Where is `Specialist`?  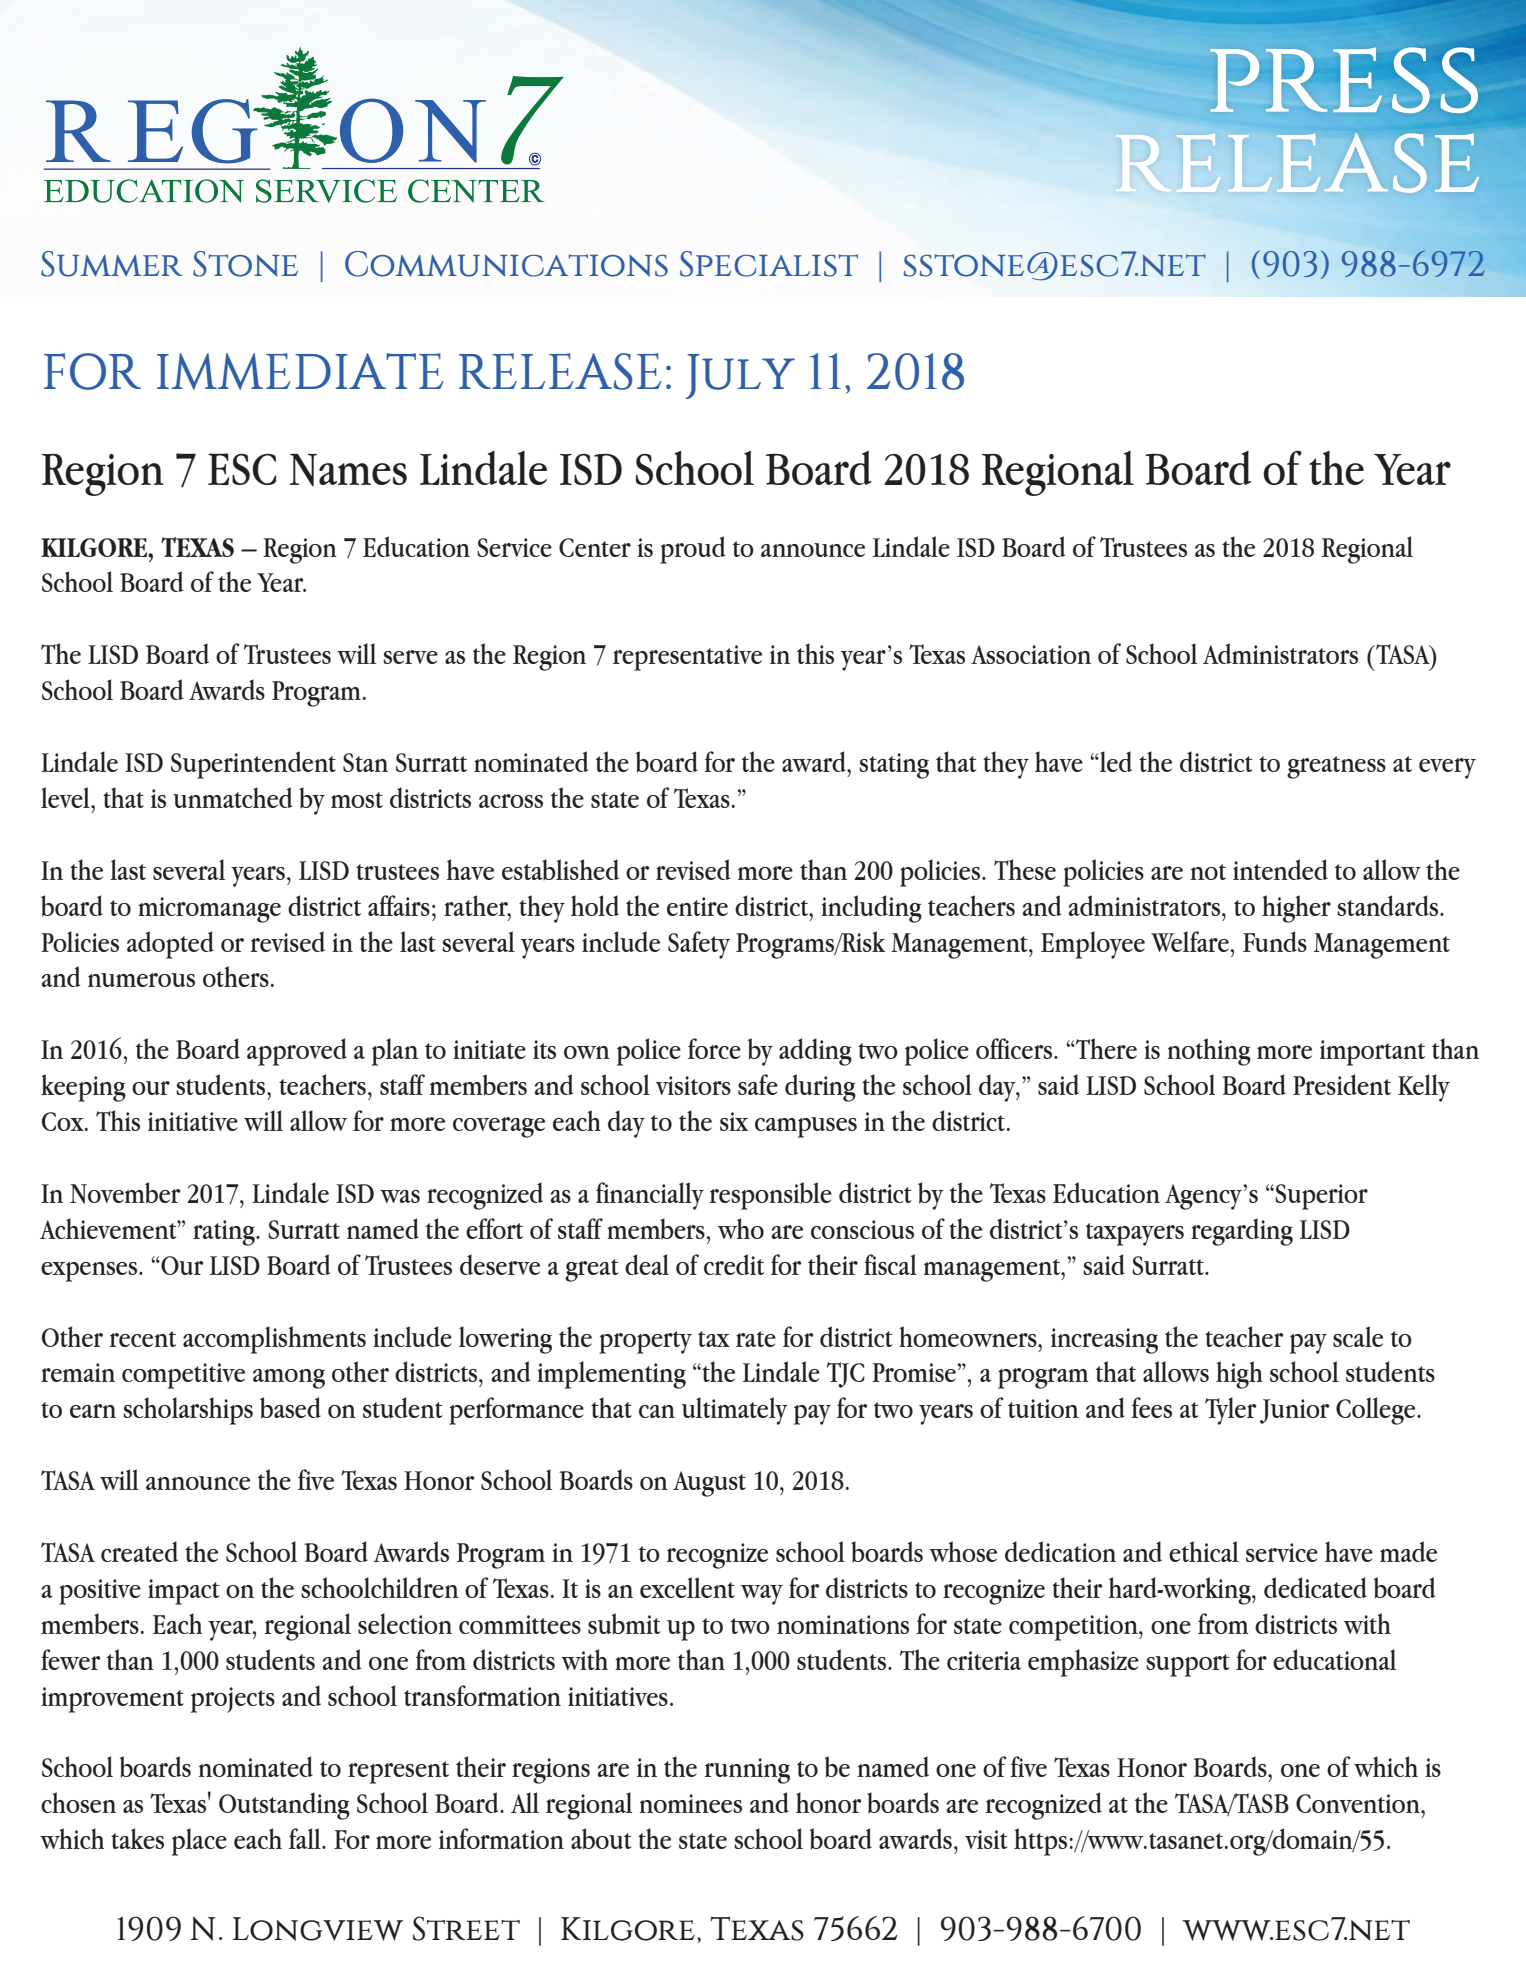 Specialist is located at coordinates (769, 264).
